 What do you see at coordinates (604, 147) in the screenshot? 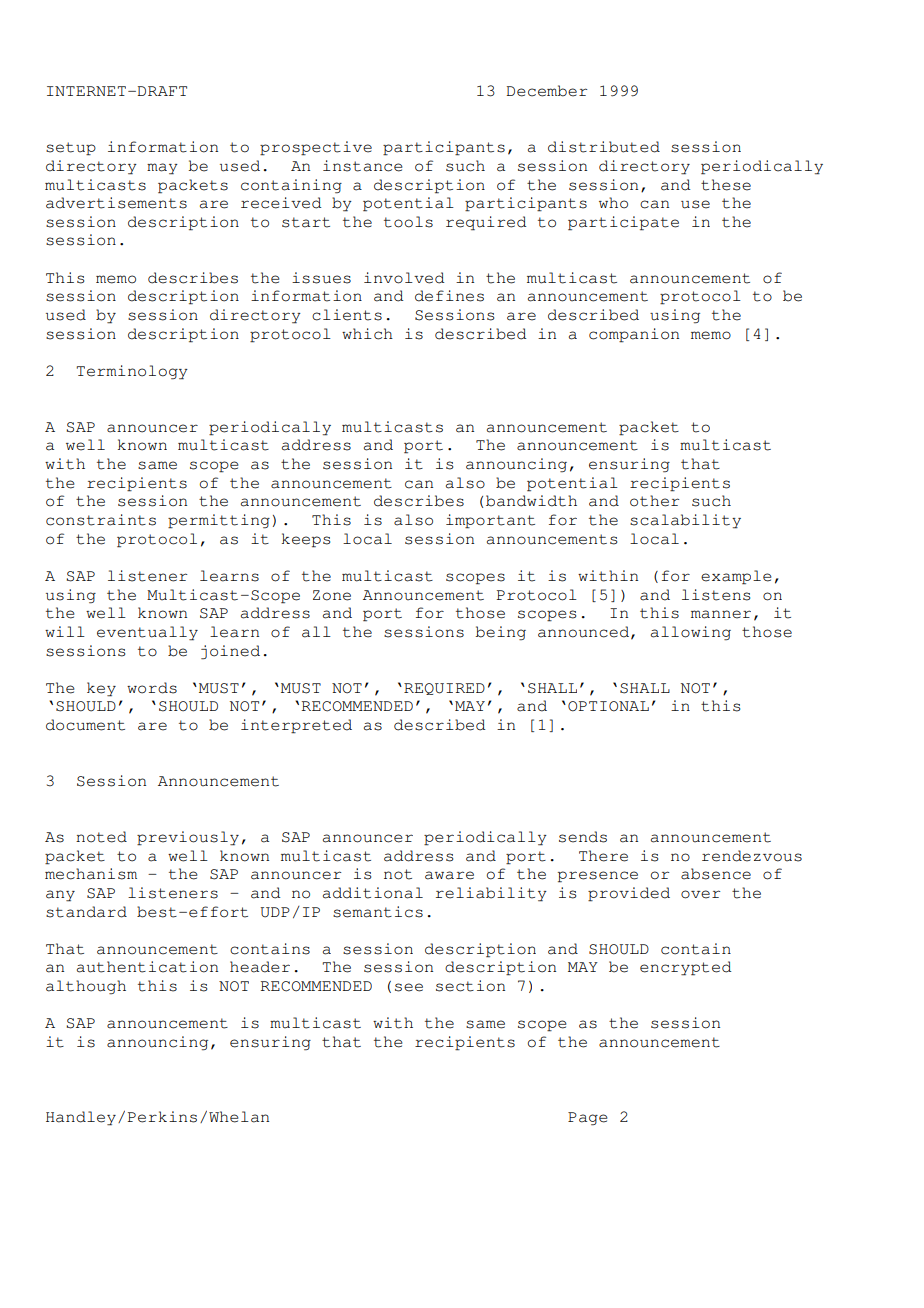
I see `distributed` at bounding box center [604, 147].
